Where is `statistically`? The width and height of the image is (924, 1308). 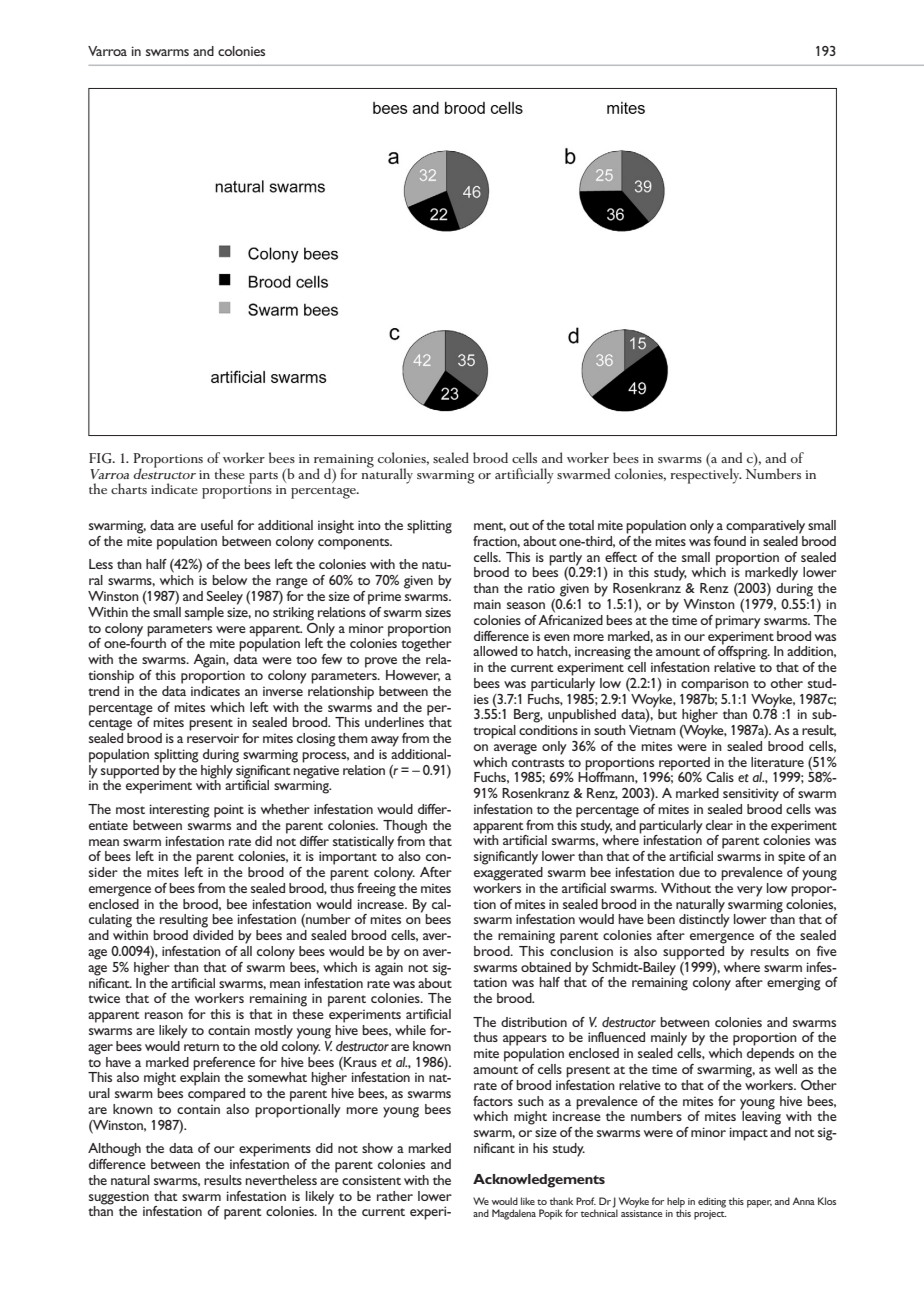 statistically is located at coordinates (363, 843).
